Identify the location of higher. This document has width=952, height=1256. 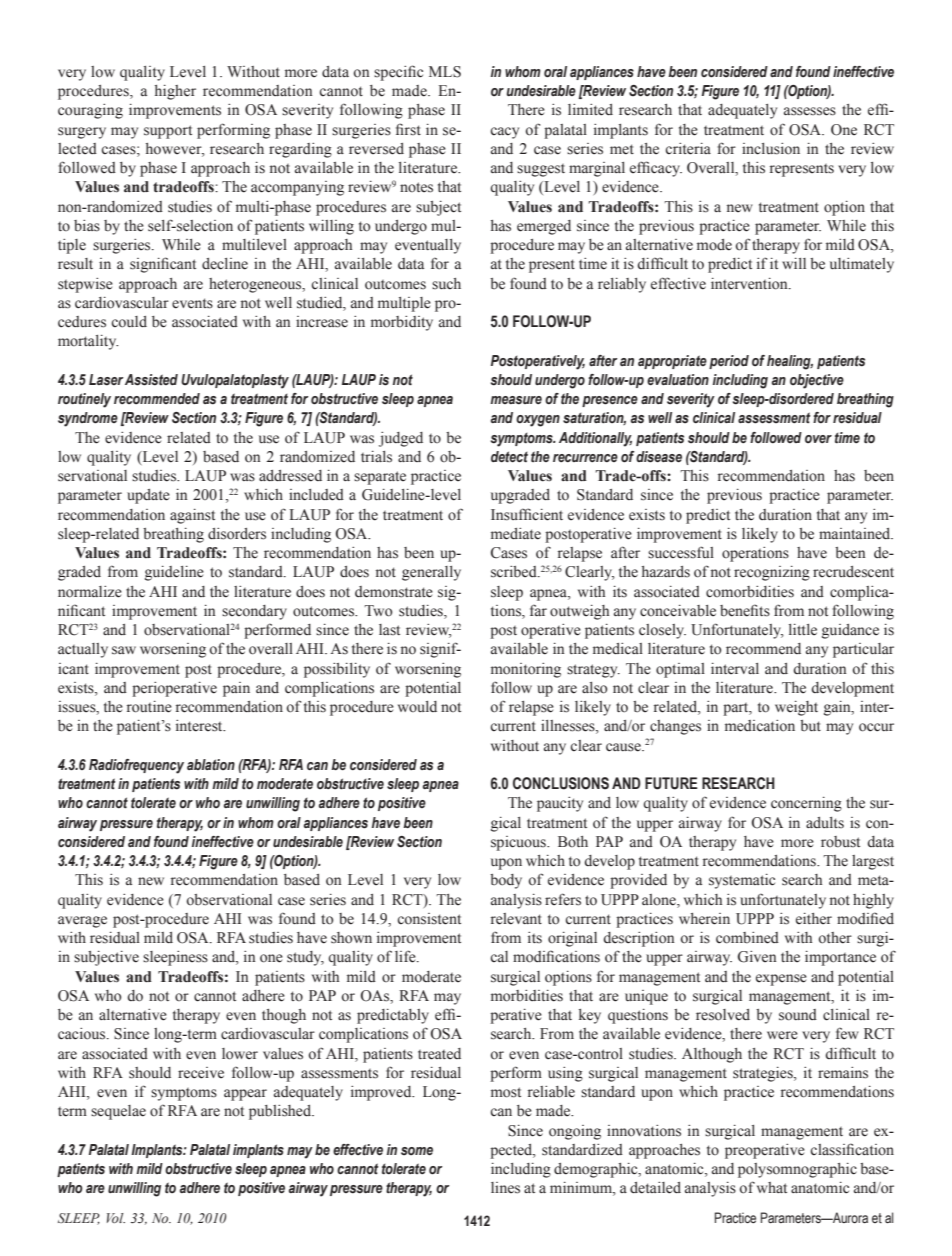
(175, 92).
